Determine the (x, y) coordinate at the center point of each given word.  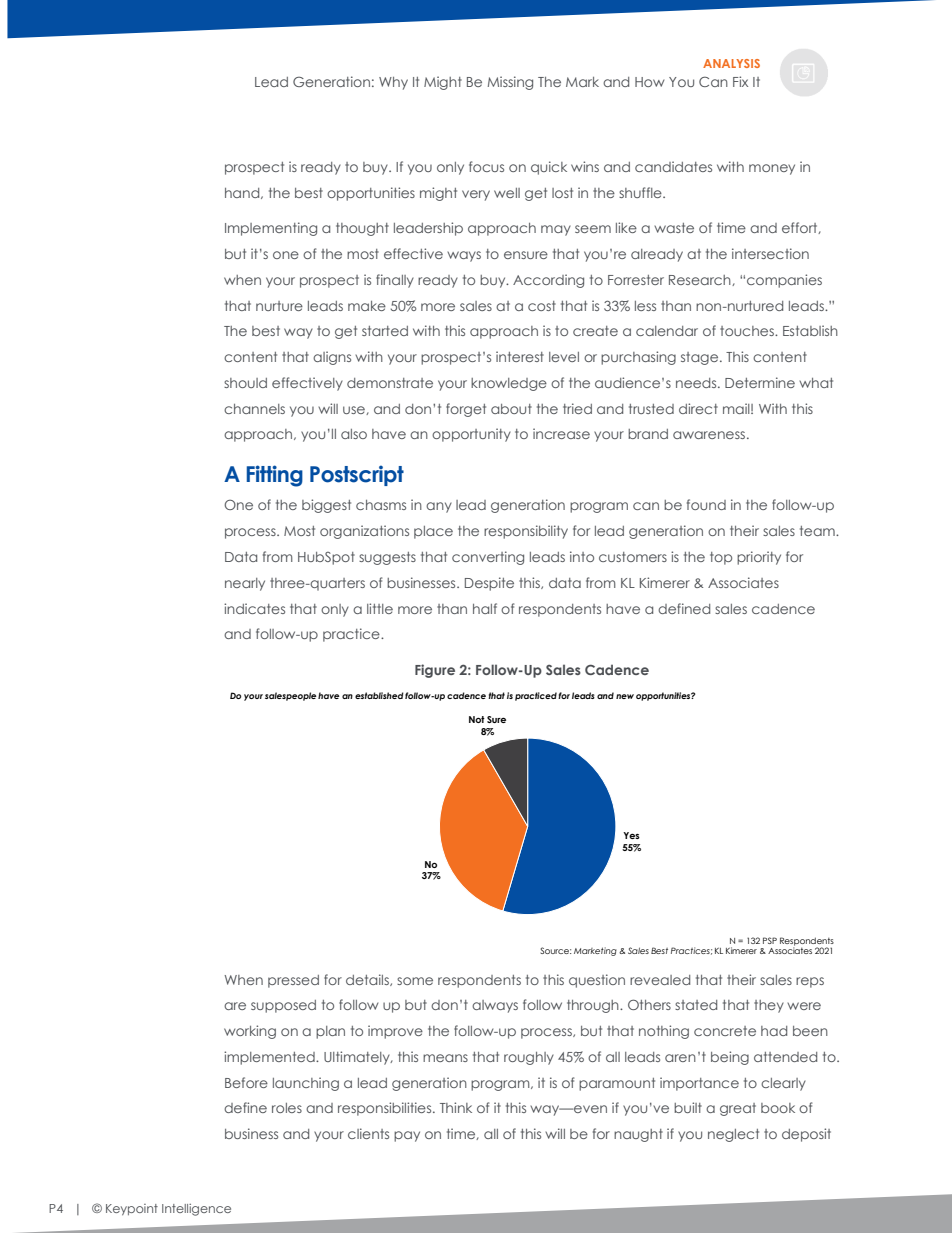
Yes (631, 835)
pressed (293, 981)
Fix (740, 81)
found (706, 504)
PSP (770, 940)
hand (243, 193)
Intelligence (196, 1210)
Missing (510, 83)
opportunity (471, 435)
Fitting (275, 476)
